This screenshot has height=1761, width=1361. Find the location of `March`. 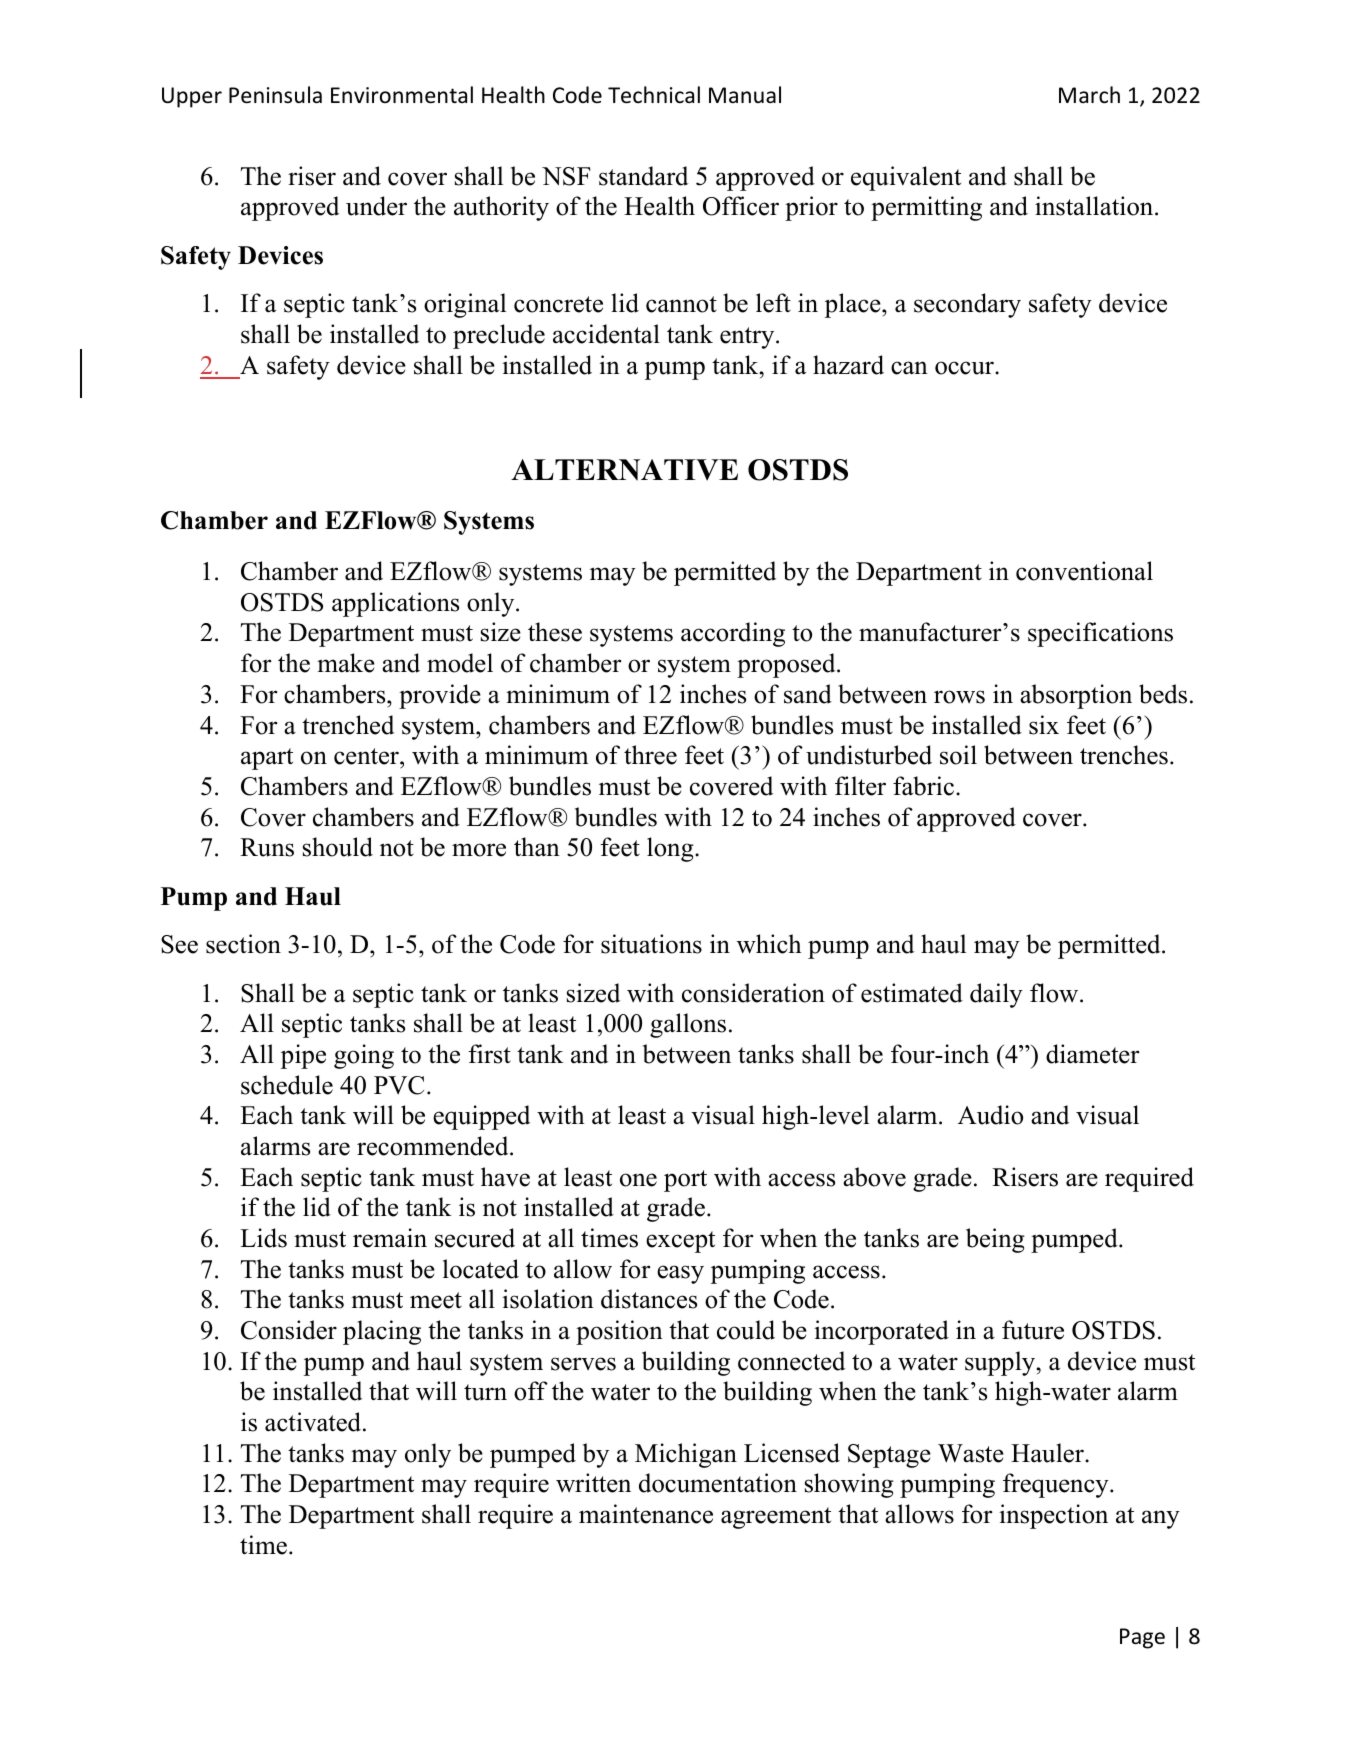

March is located at coordinates (1089, 95).
